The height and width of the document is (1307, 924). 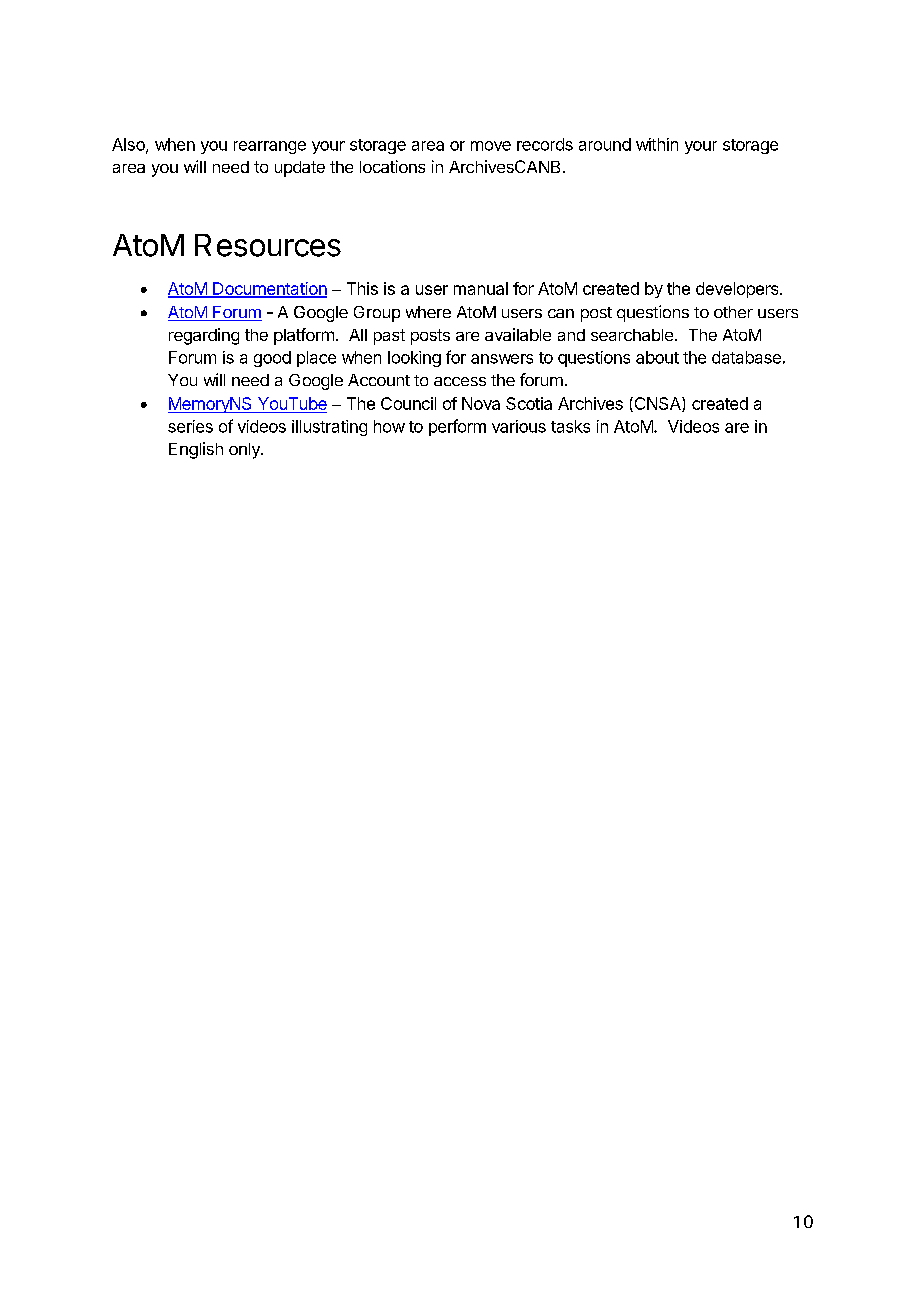 I want to click on manual, so click(x=481, y=288).
